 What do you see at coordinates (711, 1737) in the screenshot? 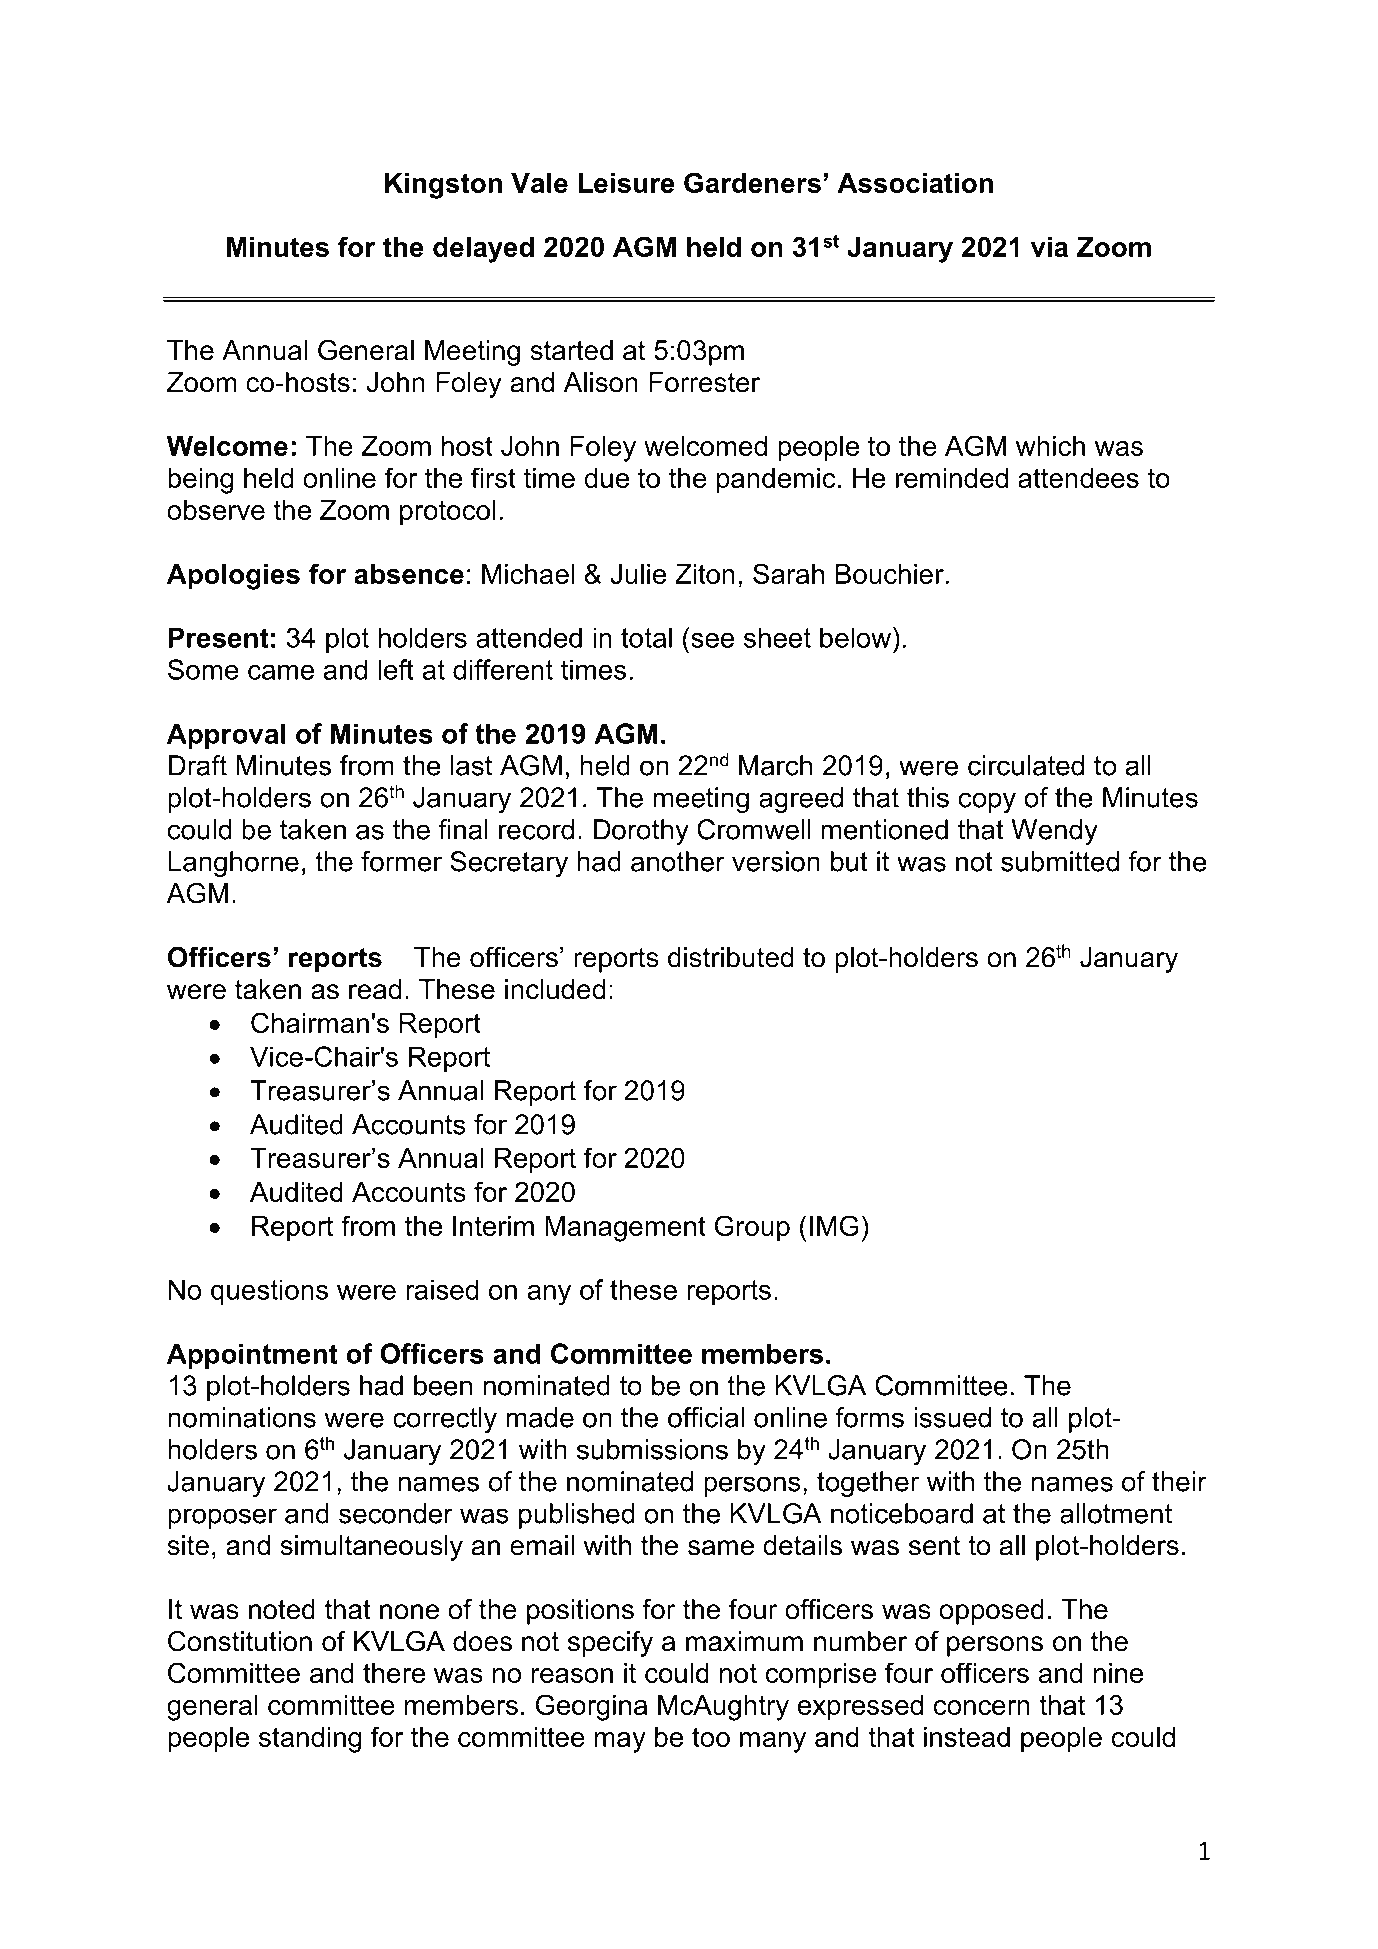
I see `too` at bounding box center [711, 1737].
